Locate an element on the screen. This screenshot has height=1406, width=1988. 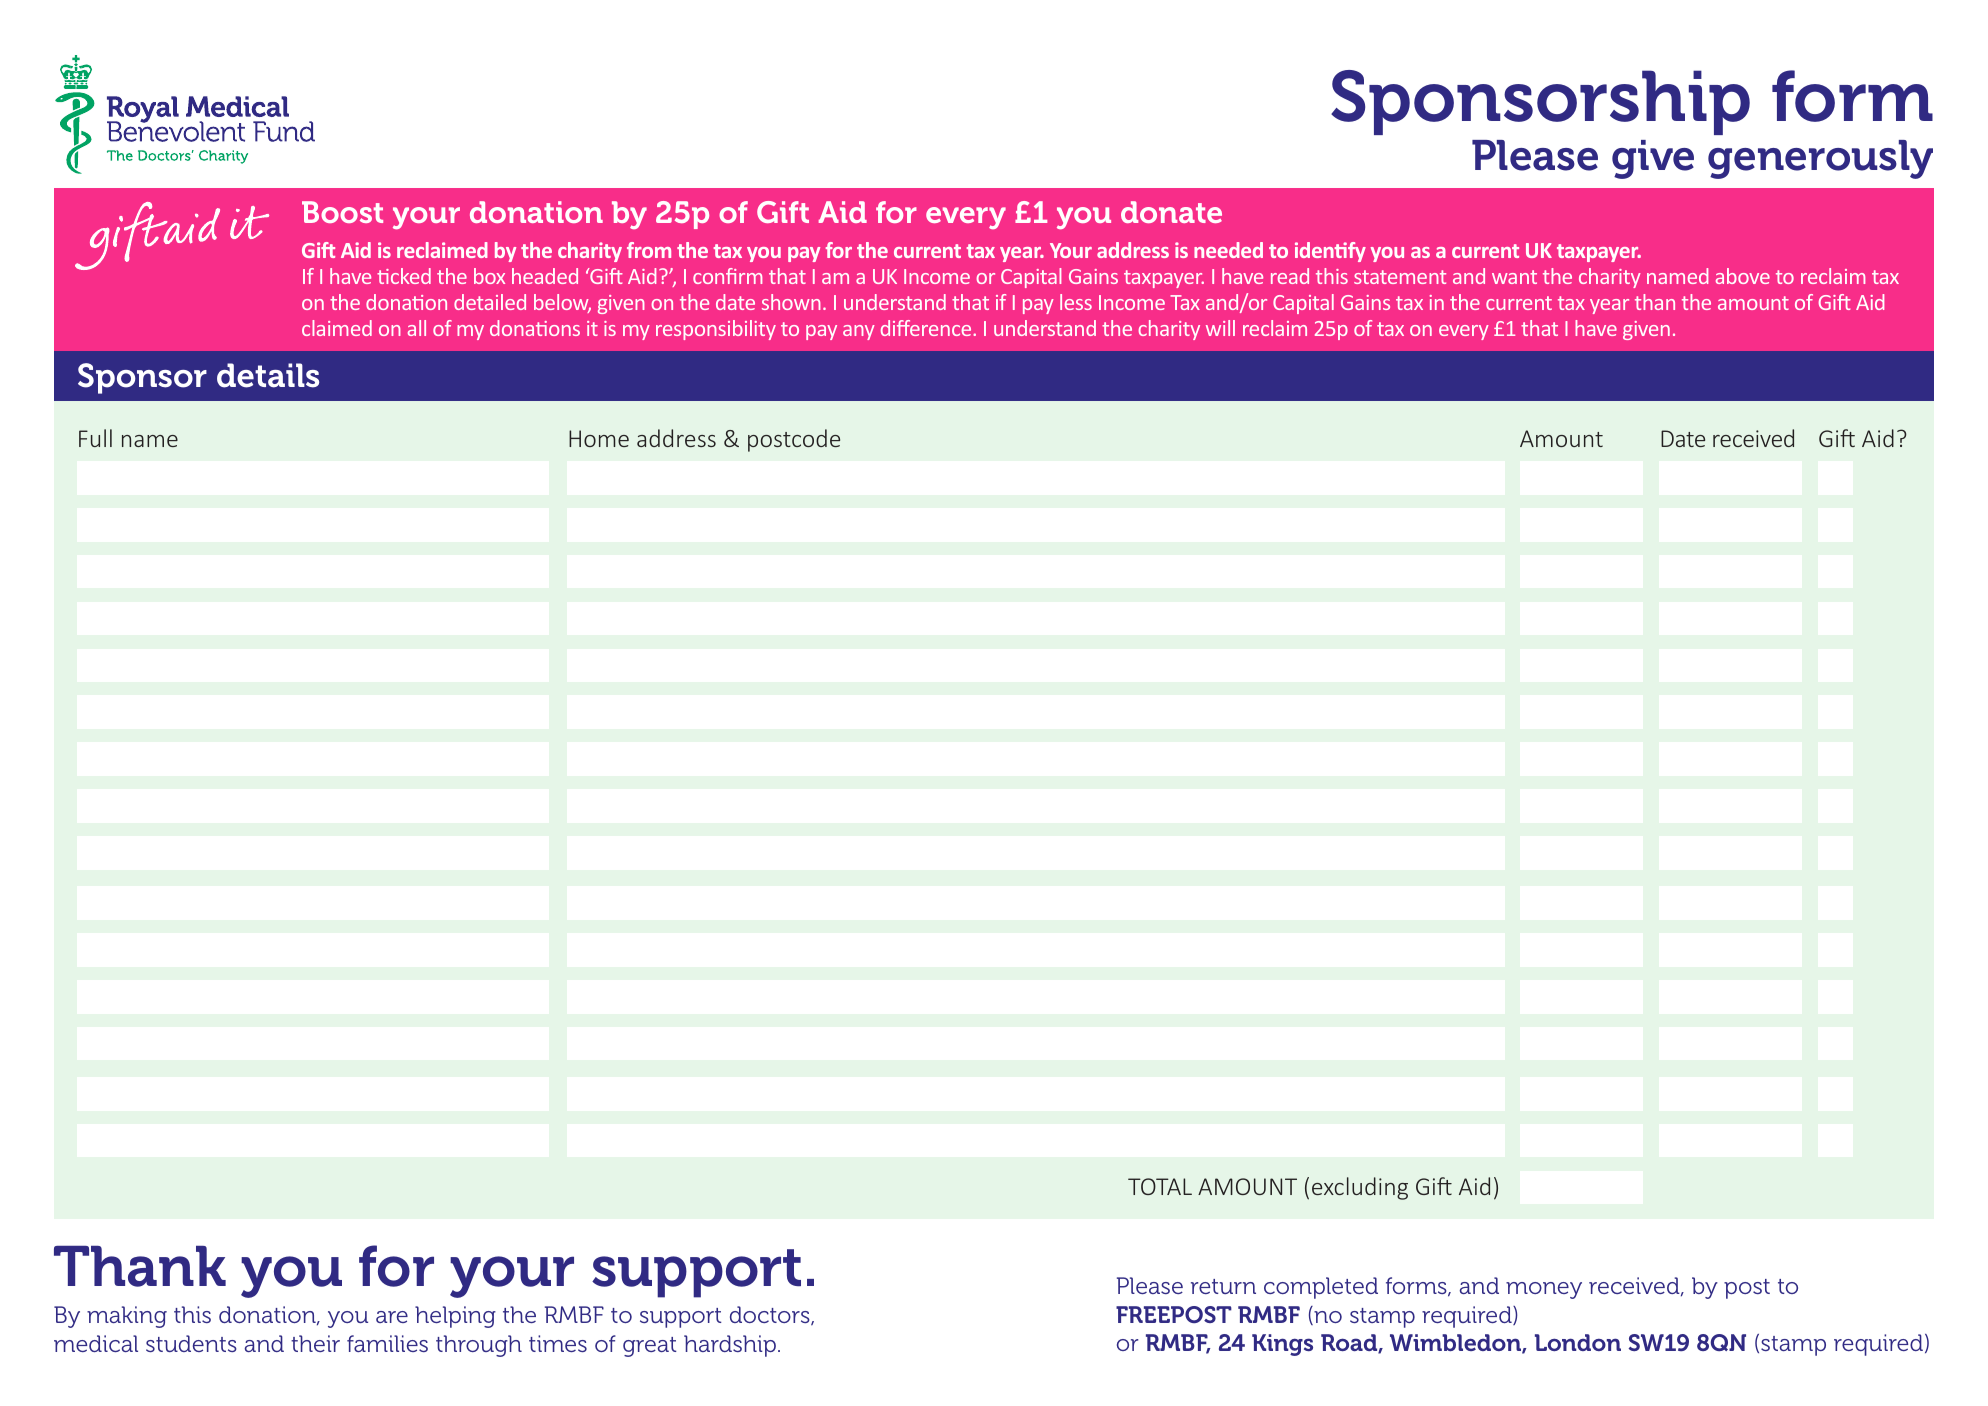
Boost is located at coordinates (342, 212).
